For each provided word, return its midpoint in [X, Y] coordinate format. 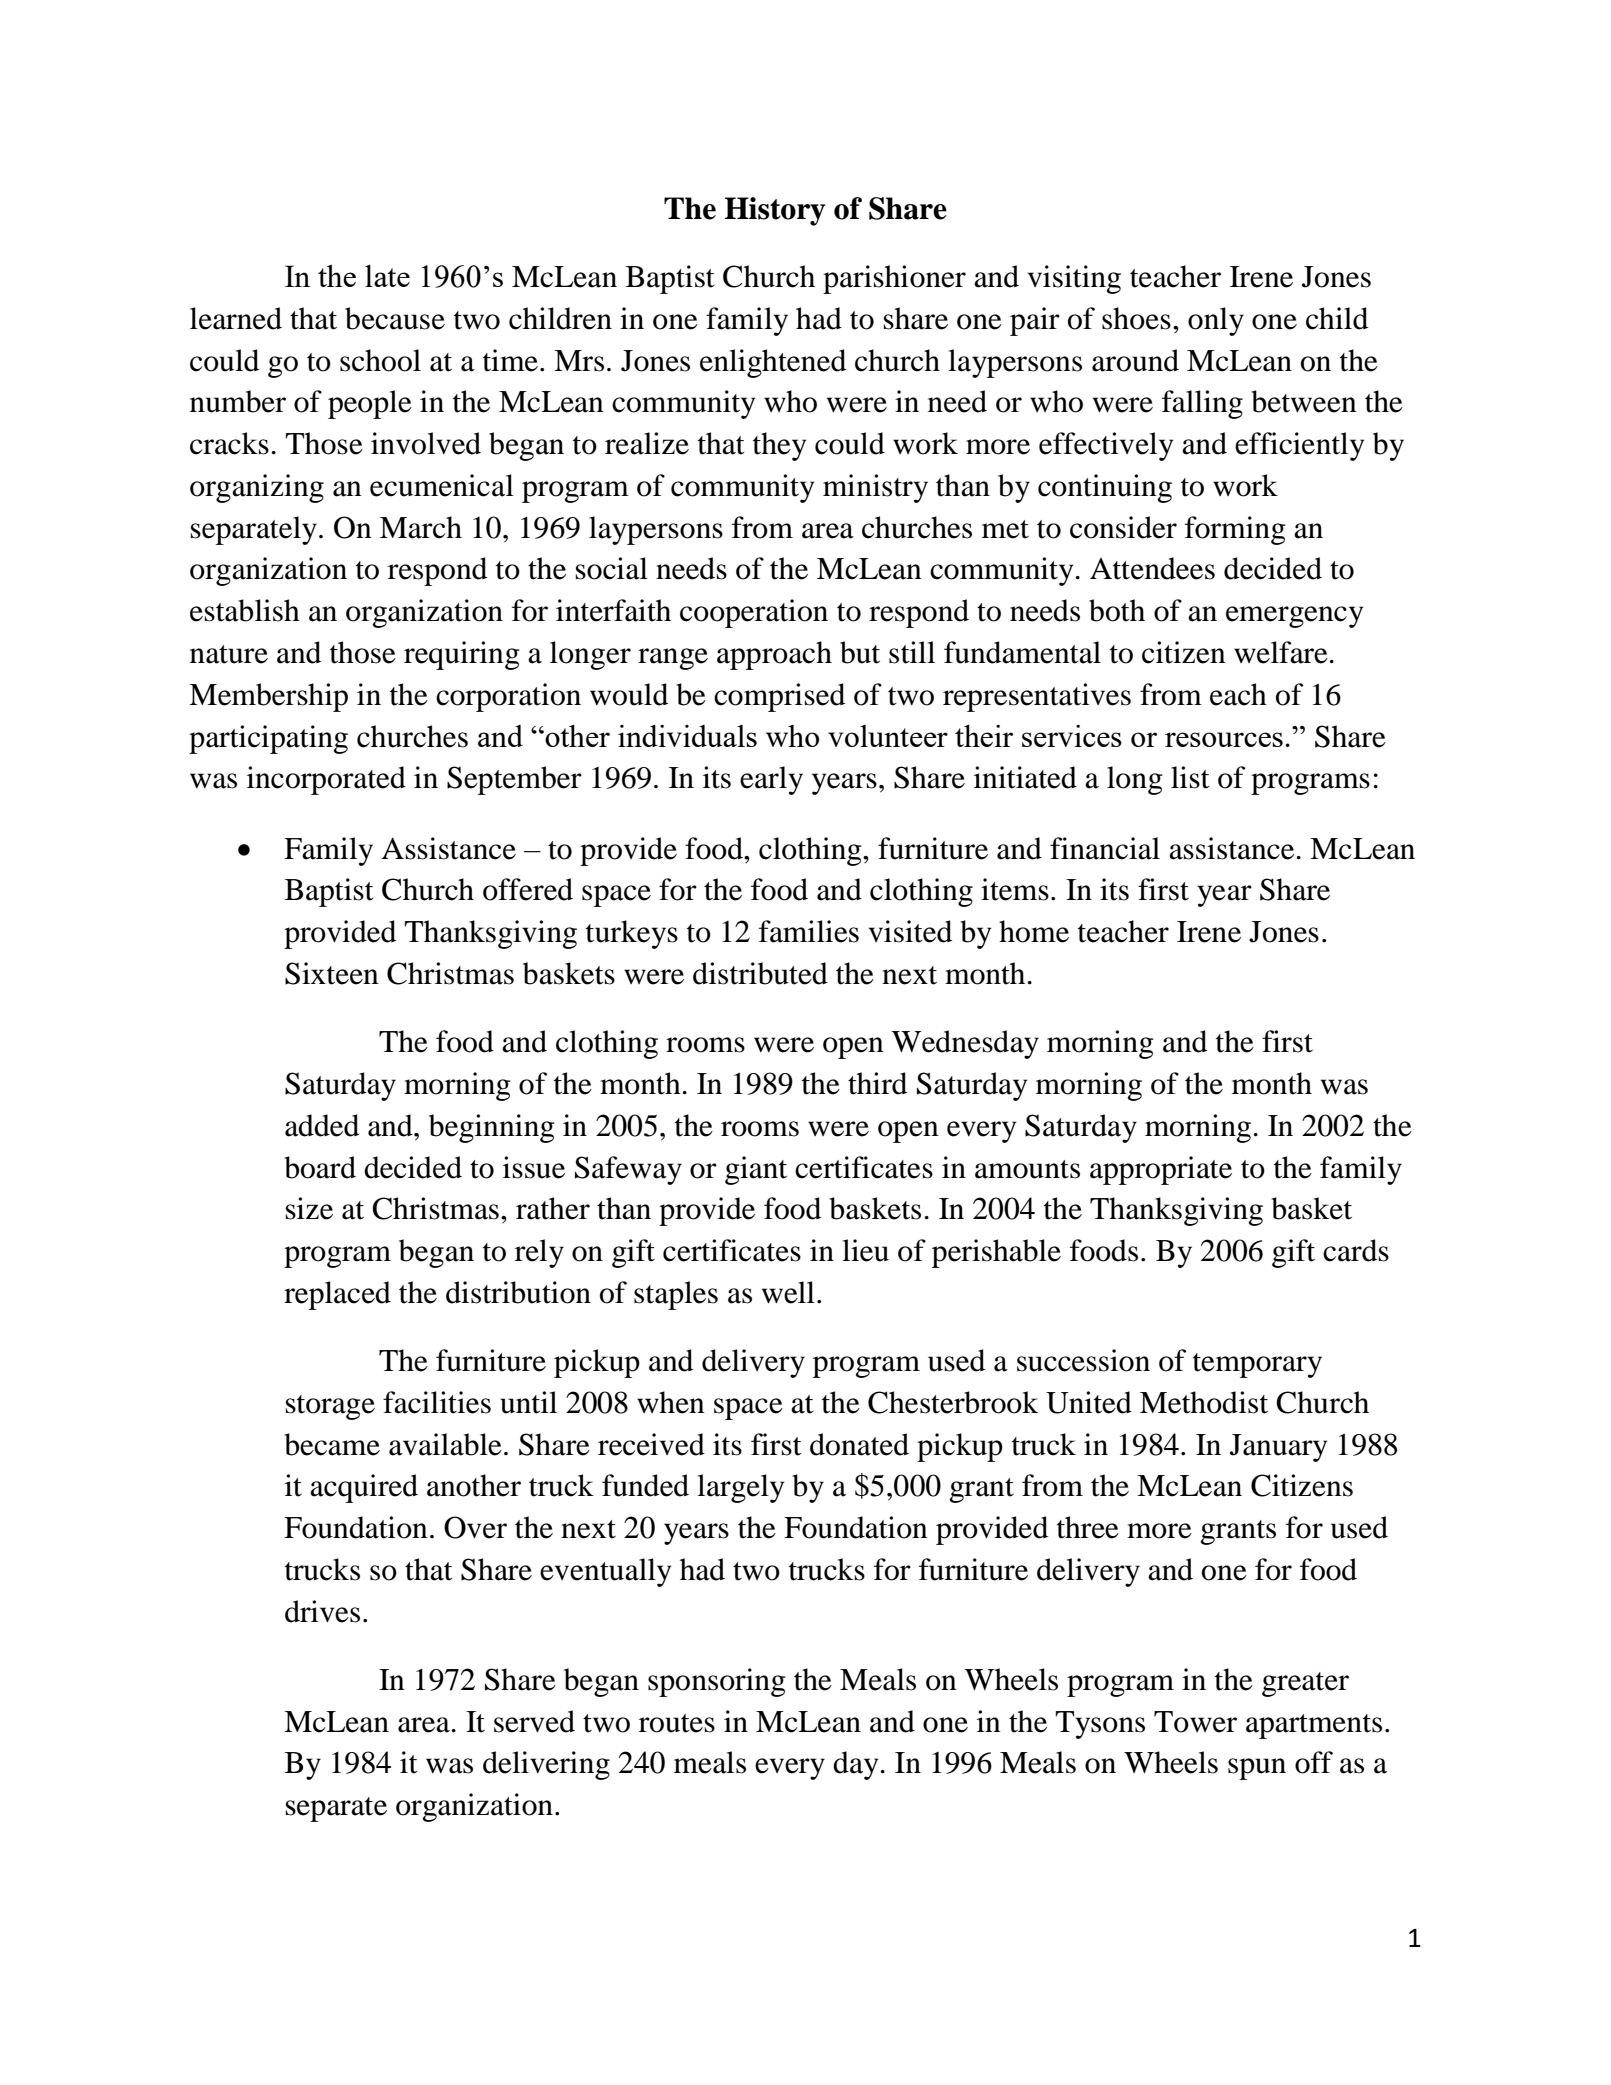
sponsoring [717, 1682]
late [387, 276]
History [775, 211]
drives [322, 1611]
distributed [760, 973]
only [1216, 321]
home [1034, 931]
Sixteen [332, 973]
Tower [1195, 1722]
